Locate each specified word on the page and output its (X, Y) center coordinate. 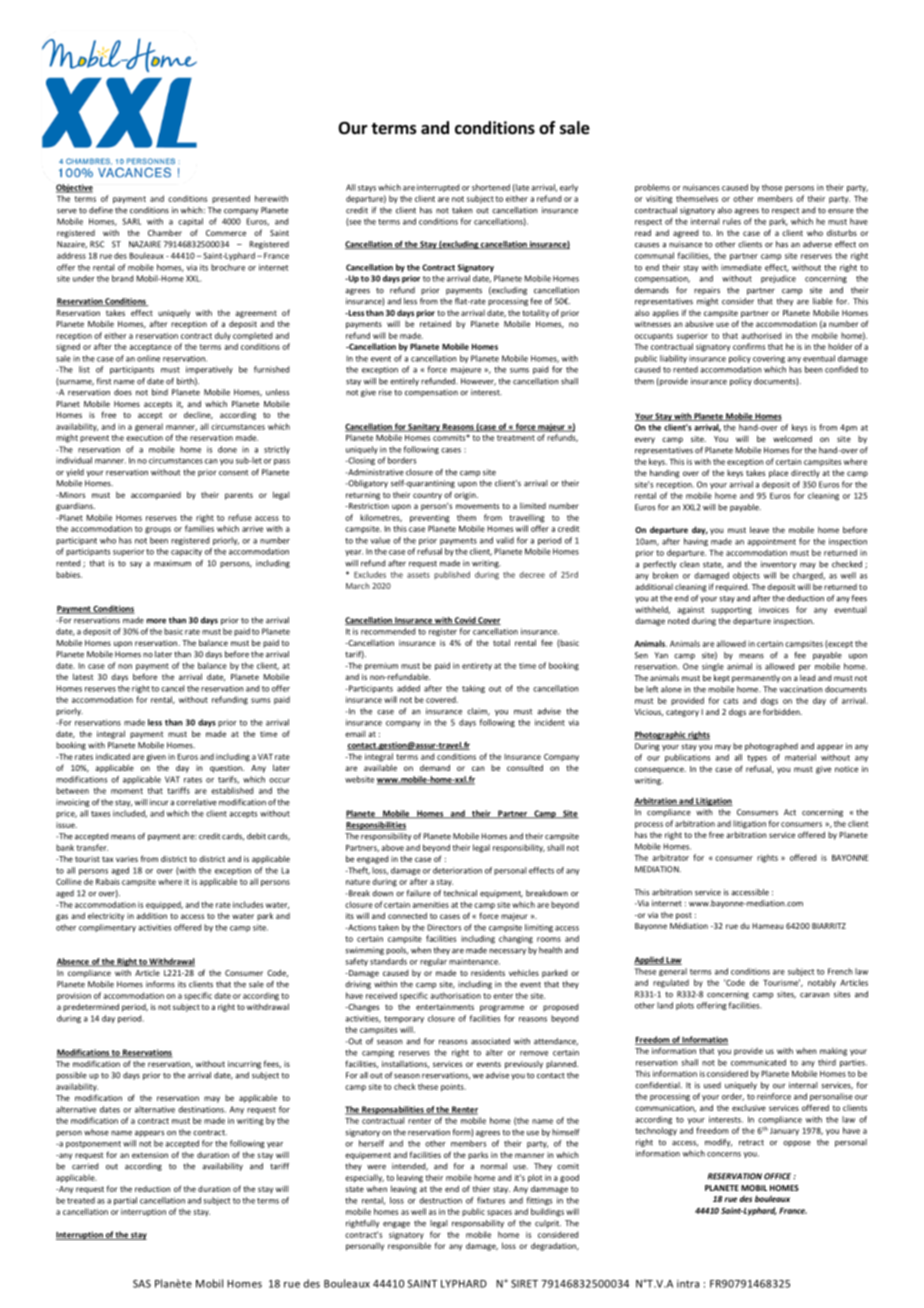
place (778, 473)
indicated (113, 756)
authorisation (455, 995)
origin (466, 496)
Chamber (165, 232)
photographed (771, 747)
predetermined (91, 1007)
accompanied (156, 496)
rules (732, 221)
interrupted (438, 188)
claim (478, 712)
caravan (815, 995)
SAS (142, 1284)
